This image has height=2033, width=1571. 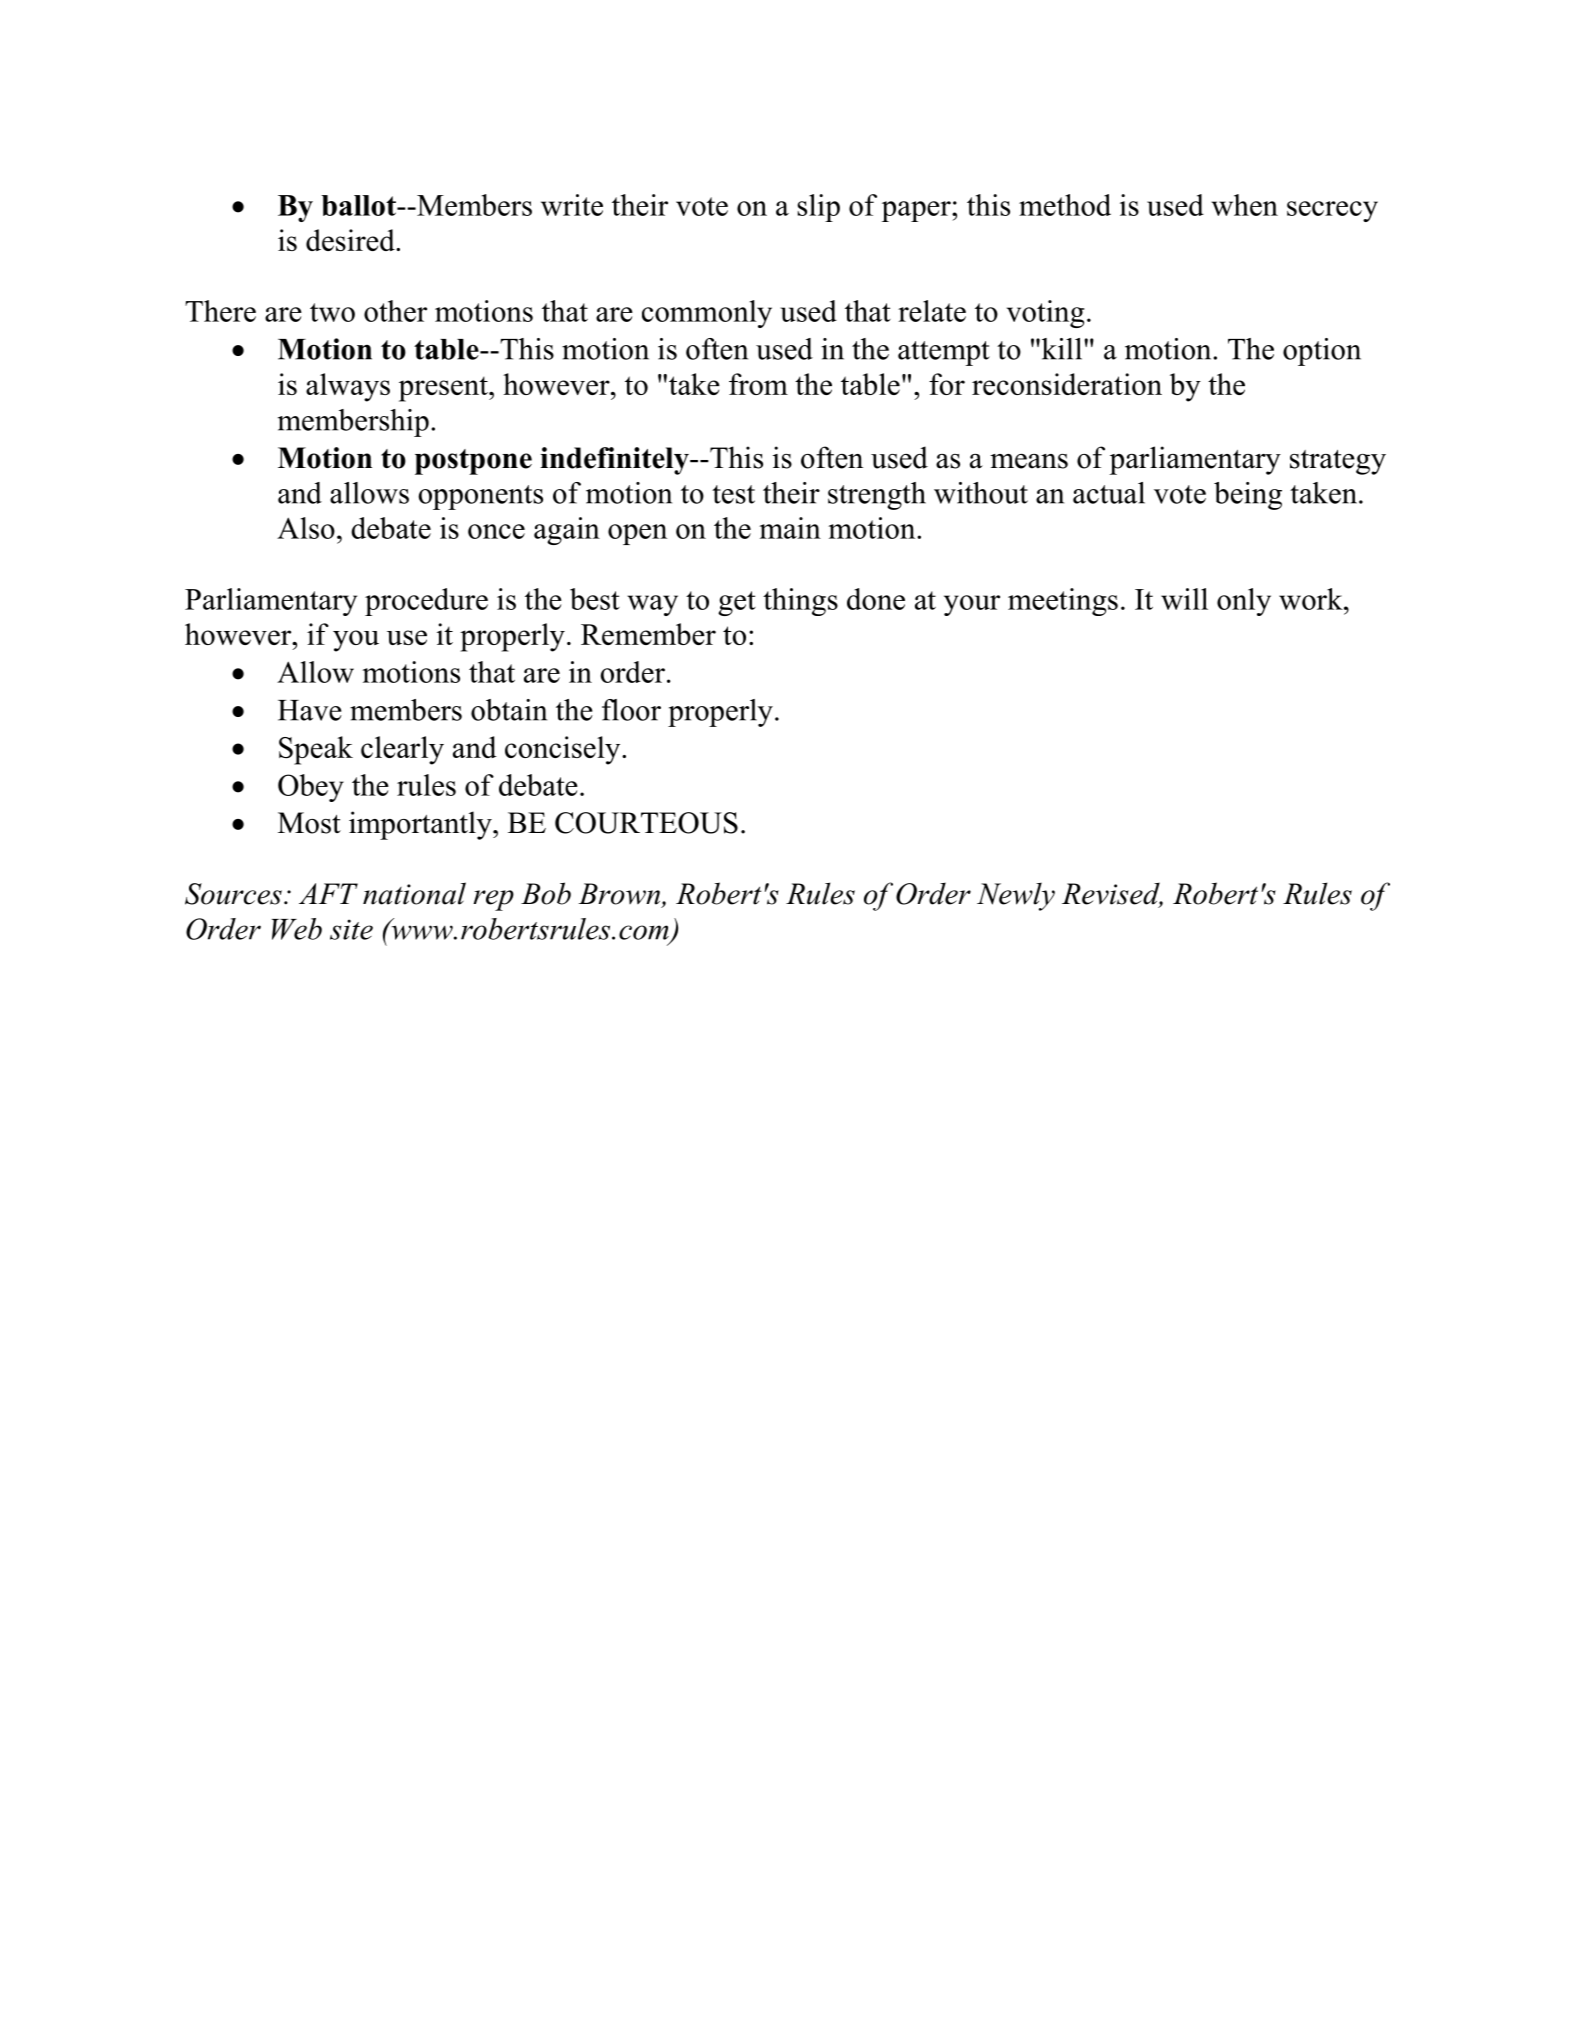 What do you see at coordinates (631, 710) in the image?
I see `floor` at bounding box center [631, 710].
